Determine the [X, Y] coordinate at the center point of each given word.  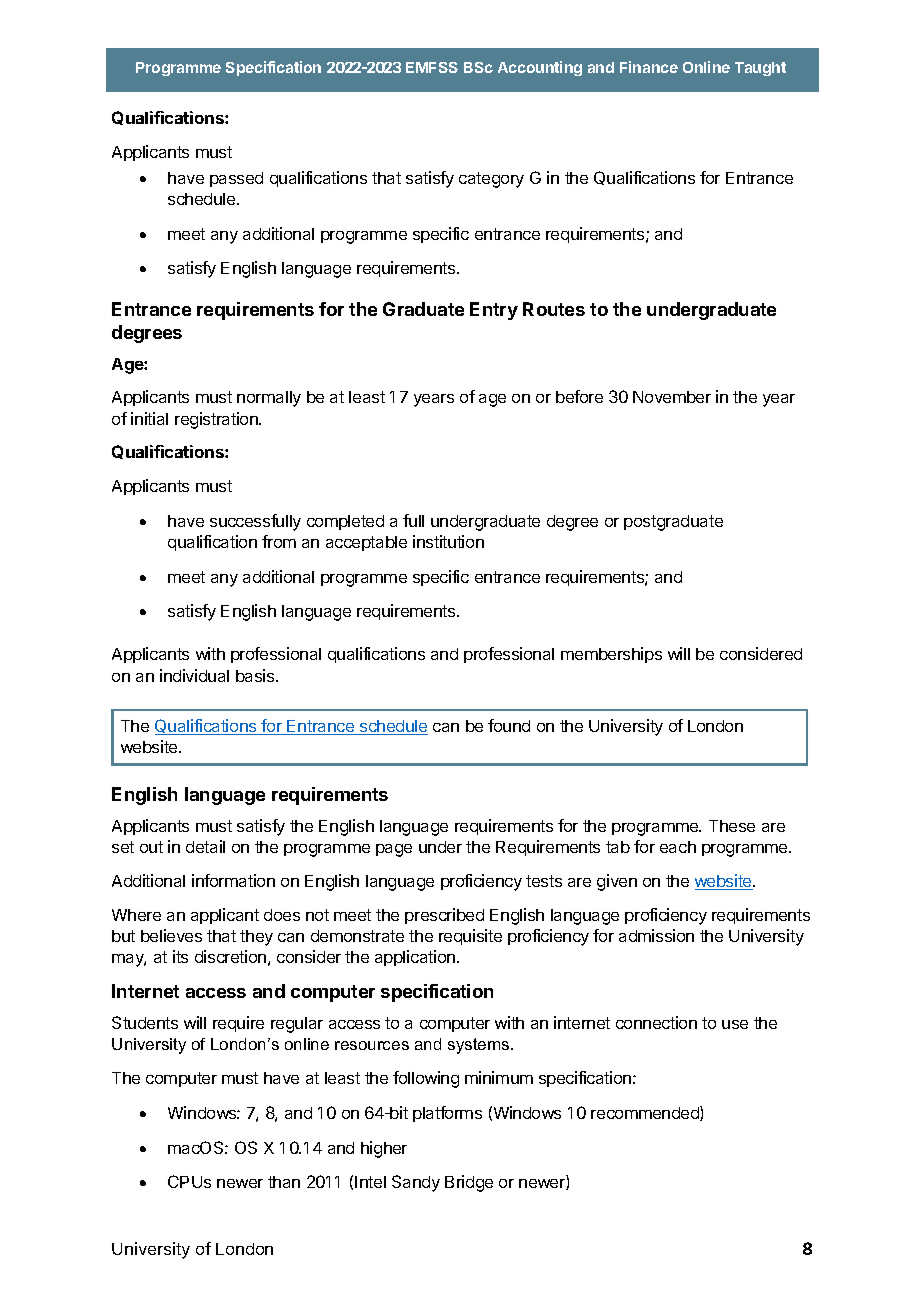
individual [194, 675]
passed [236, 179]
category [491, 180]
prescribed [444, 916]
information [233, 880]
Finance [649, 67]
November [672, 397]
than [284, 1182]
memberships [611, 655]
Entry [494, 311]
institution [448, 541]
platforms [447, 1114]
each [678, 847]
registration [217, 420]
